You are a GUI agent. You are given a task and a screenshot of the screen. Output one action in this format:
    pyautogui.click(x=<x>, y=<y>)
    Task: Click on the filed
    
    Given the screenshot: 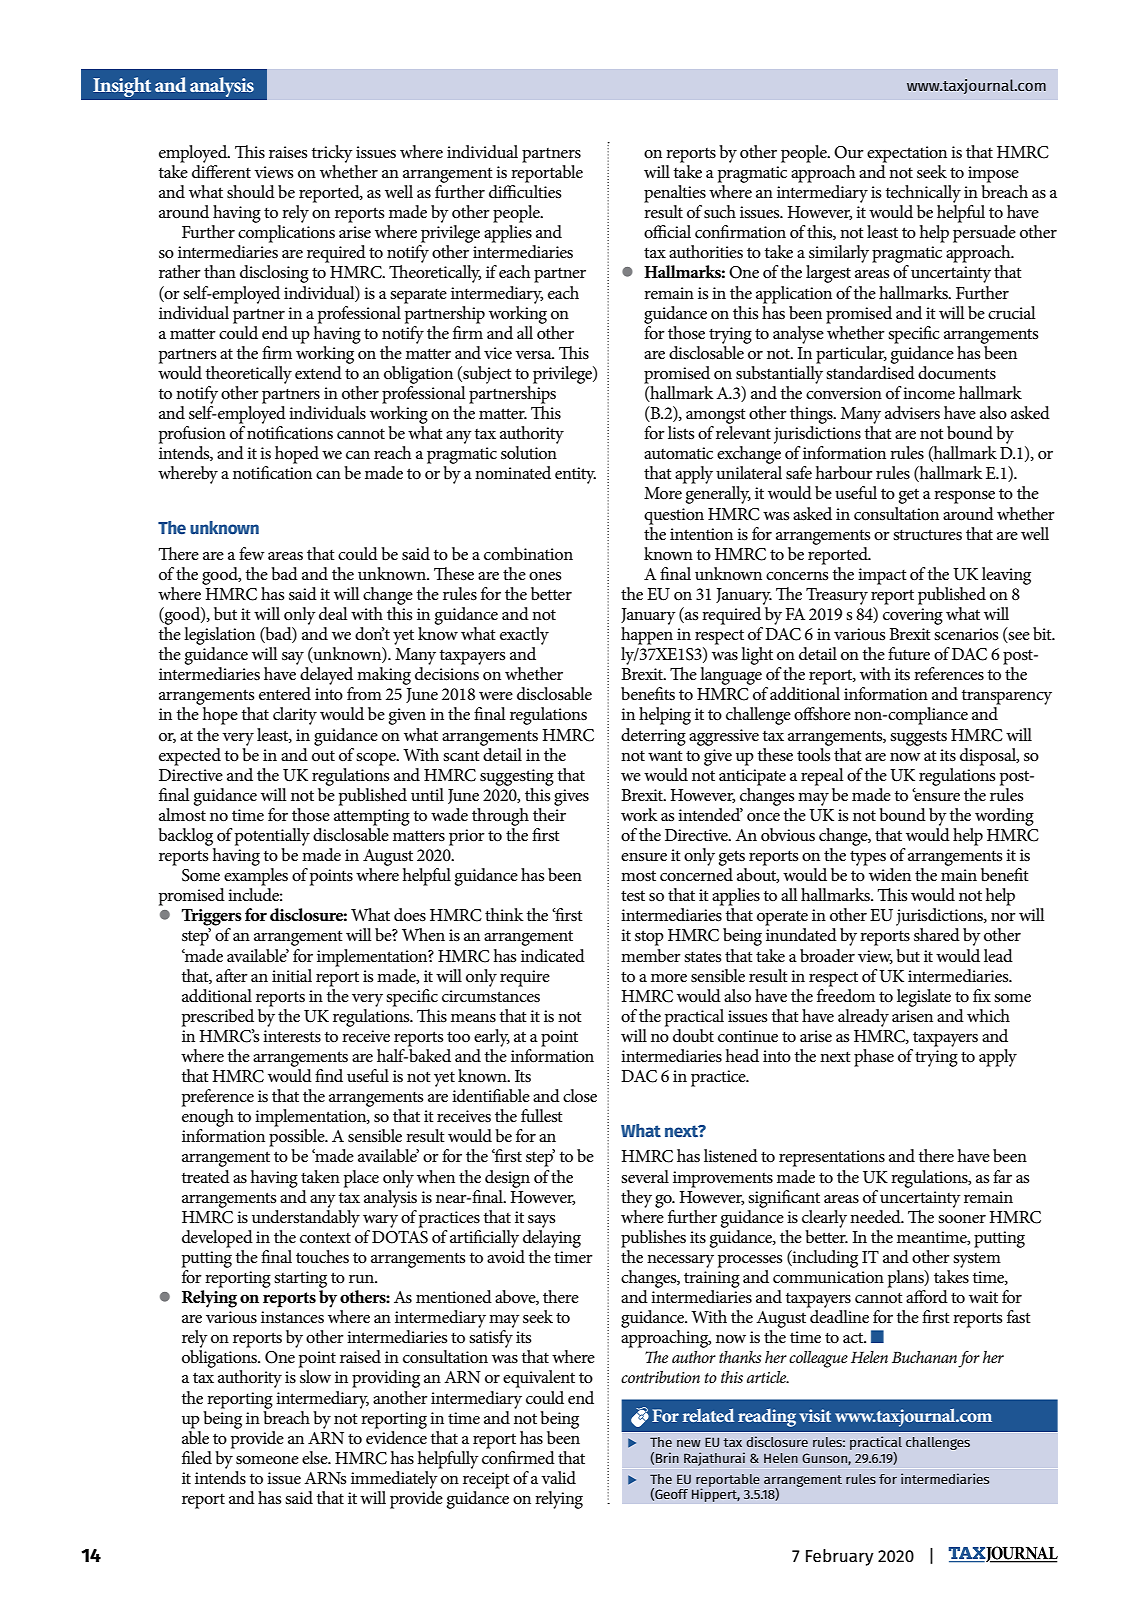 What is the action you would take?
    pyautogui.click(x=197, y=1457)
